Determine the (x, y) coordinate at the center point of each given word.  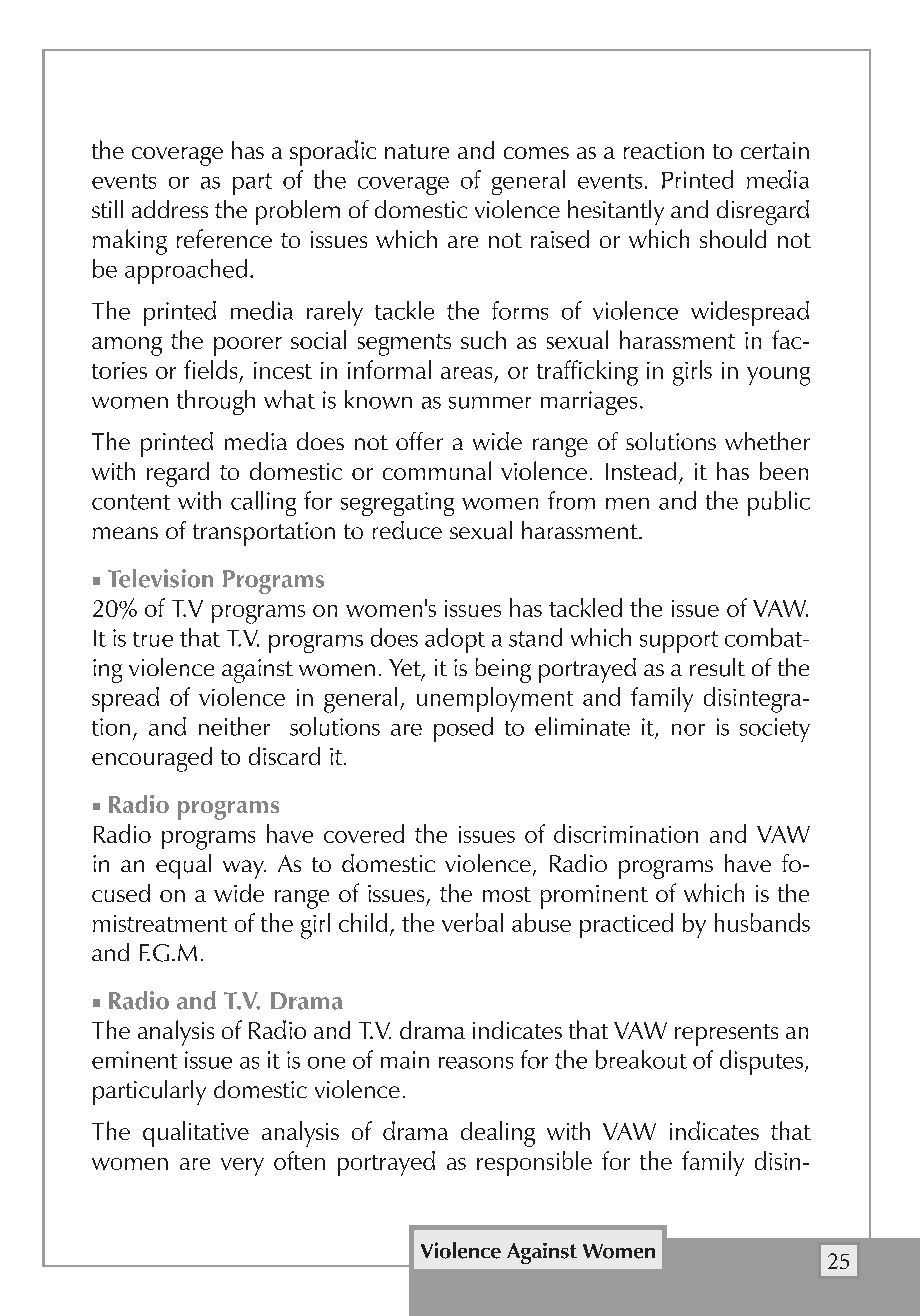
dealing (498, 1134)
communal (437, 470)
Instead (641, 471)
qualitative (196, 1134)
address (170, 209)
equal (183, 866)
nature (417, 151)
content (131, 502)
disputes (761, 1062)
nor (688, 730)
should (733, 238)
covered (364, 833)
